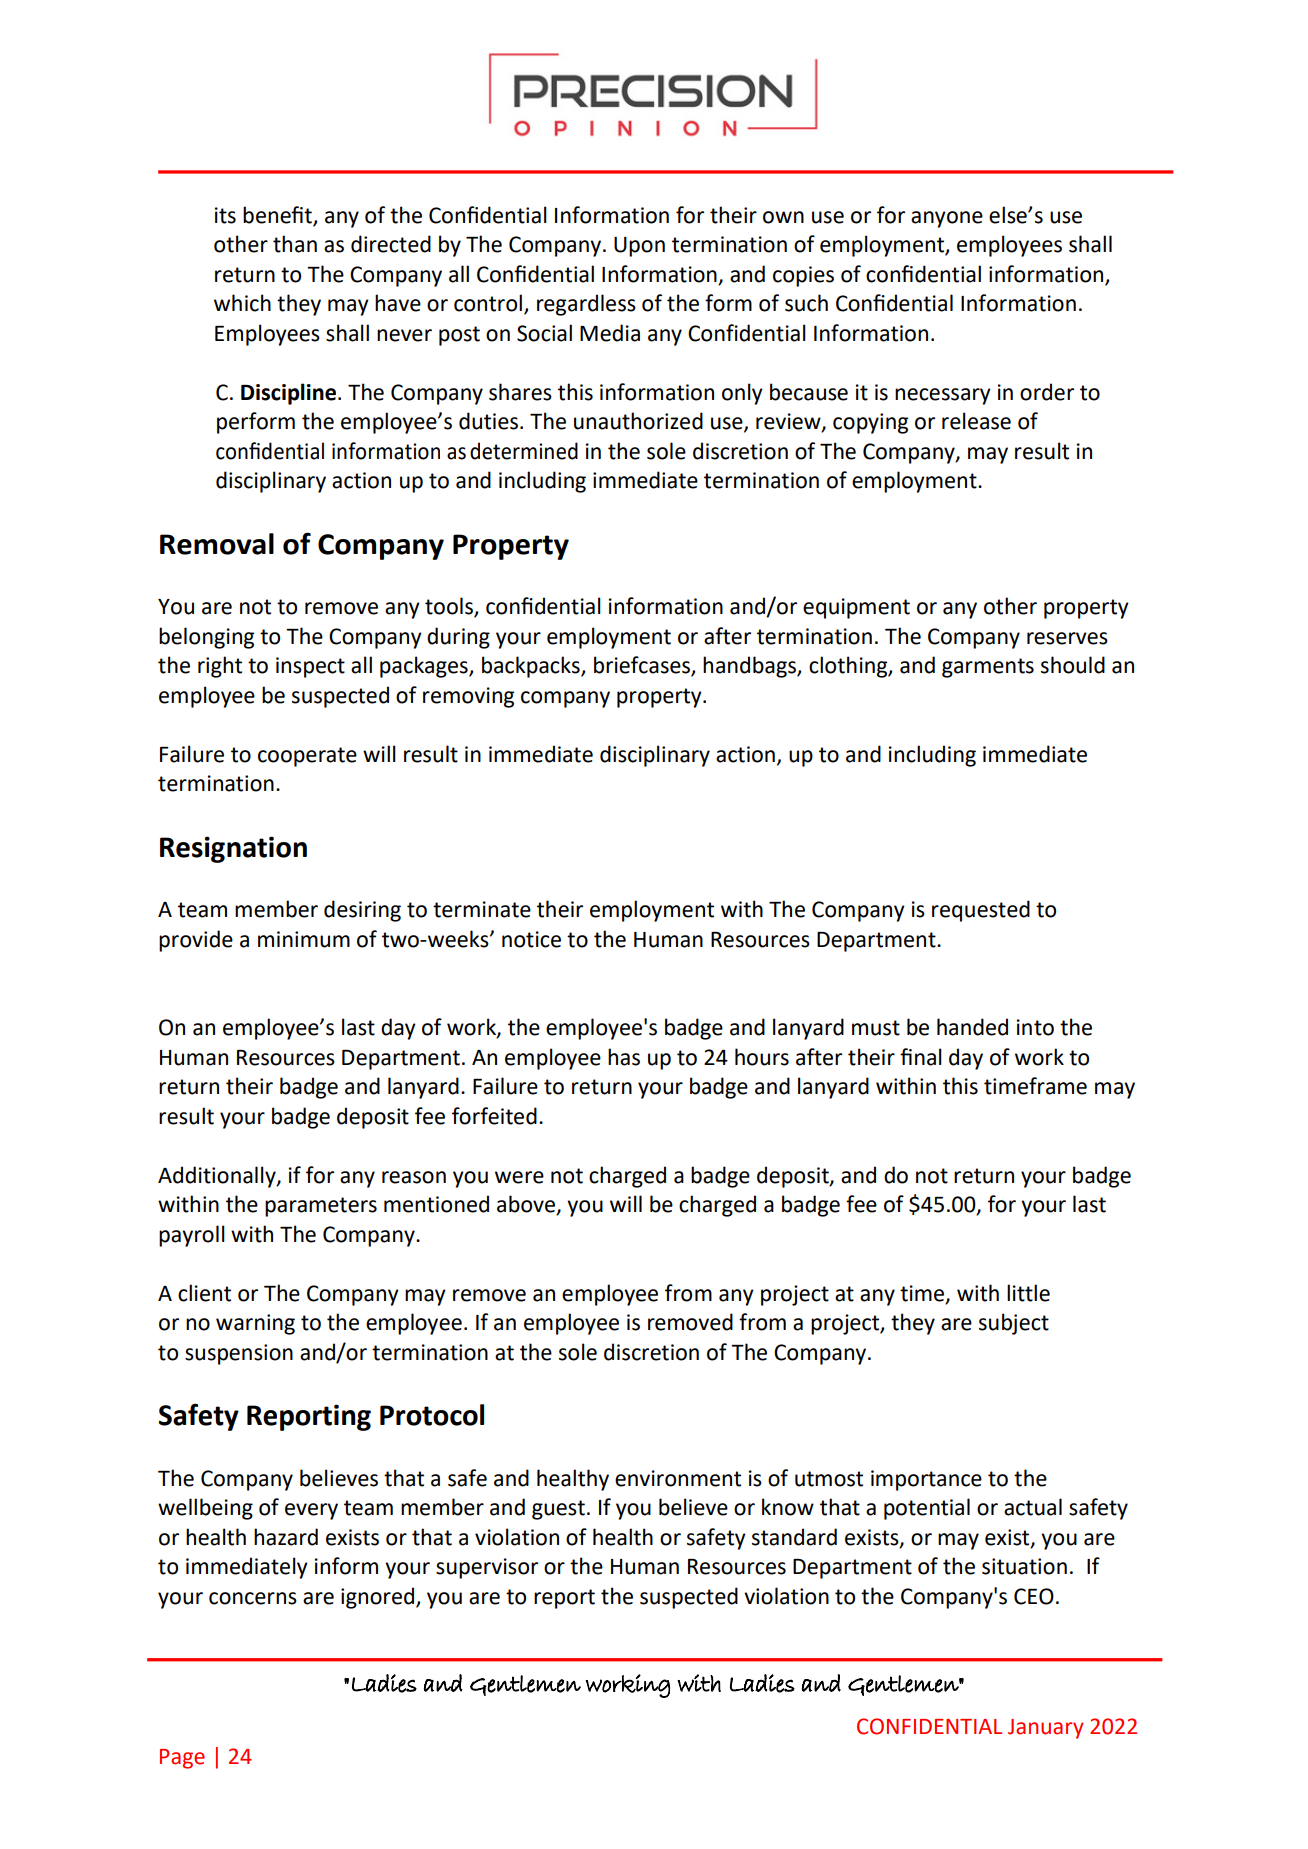 This image has width=1308, height=1849. I want to click on garments, so click(988, 668).
